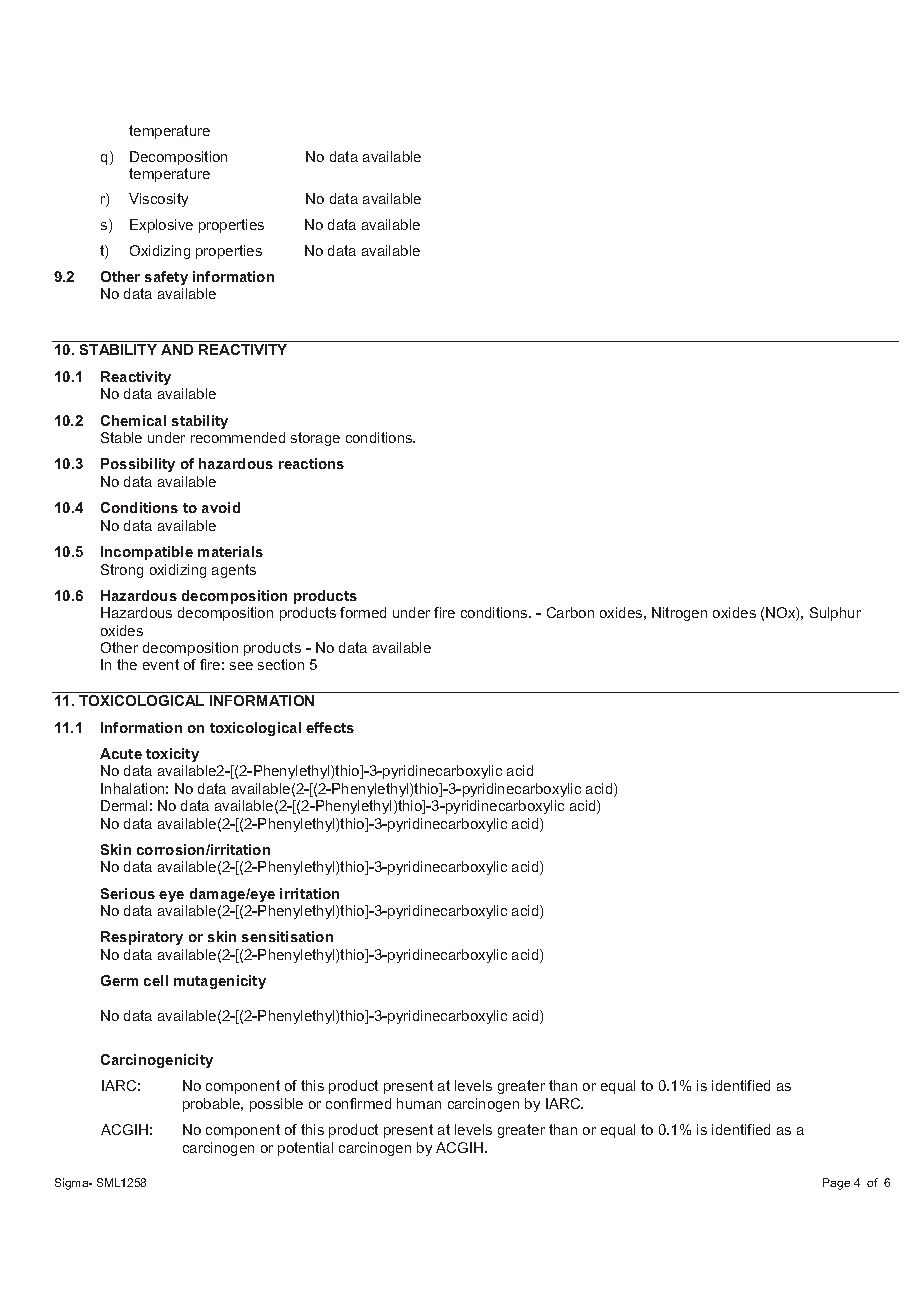  What do you see at coordinates (128, 893) in the image?
I see `Serious` at bounding box center [128, 893].
